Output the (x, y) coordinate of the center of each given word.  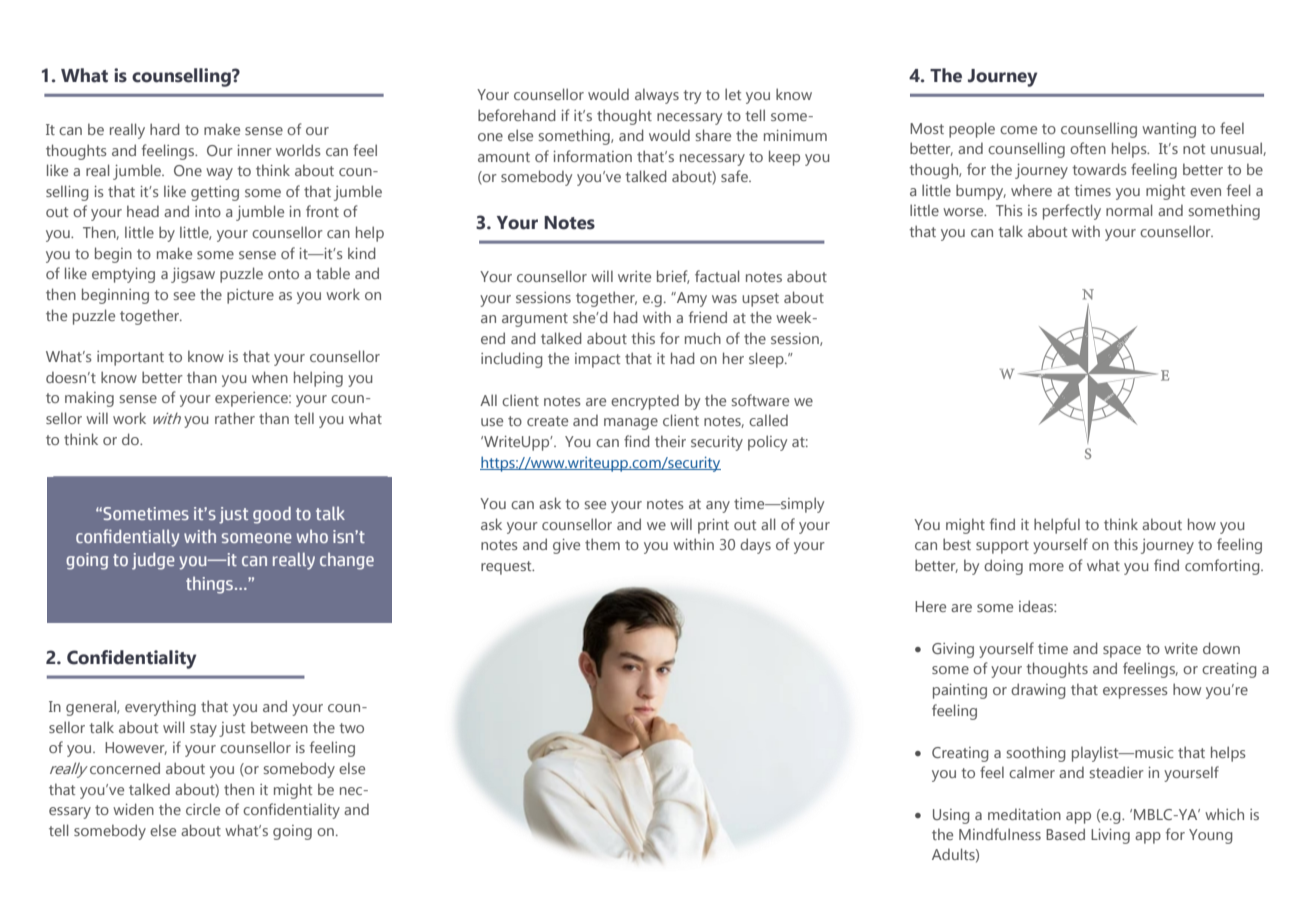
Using (951, 816)
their (670, 441)
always (657, 96)
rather (235, 418)
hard (165, 129)
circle (203, 809)
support (1002, 547)
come (1018, 130)
